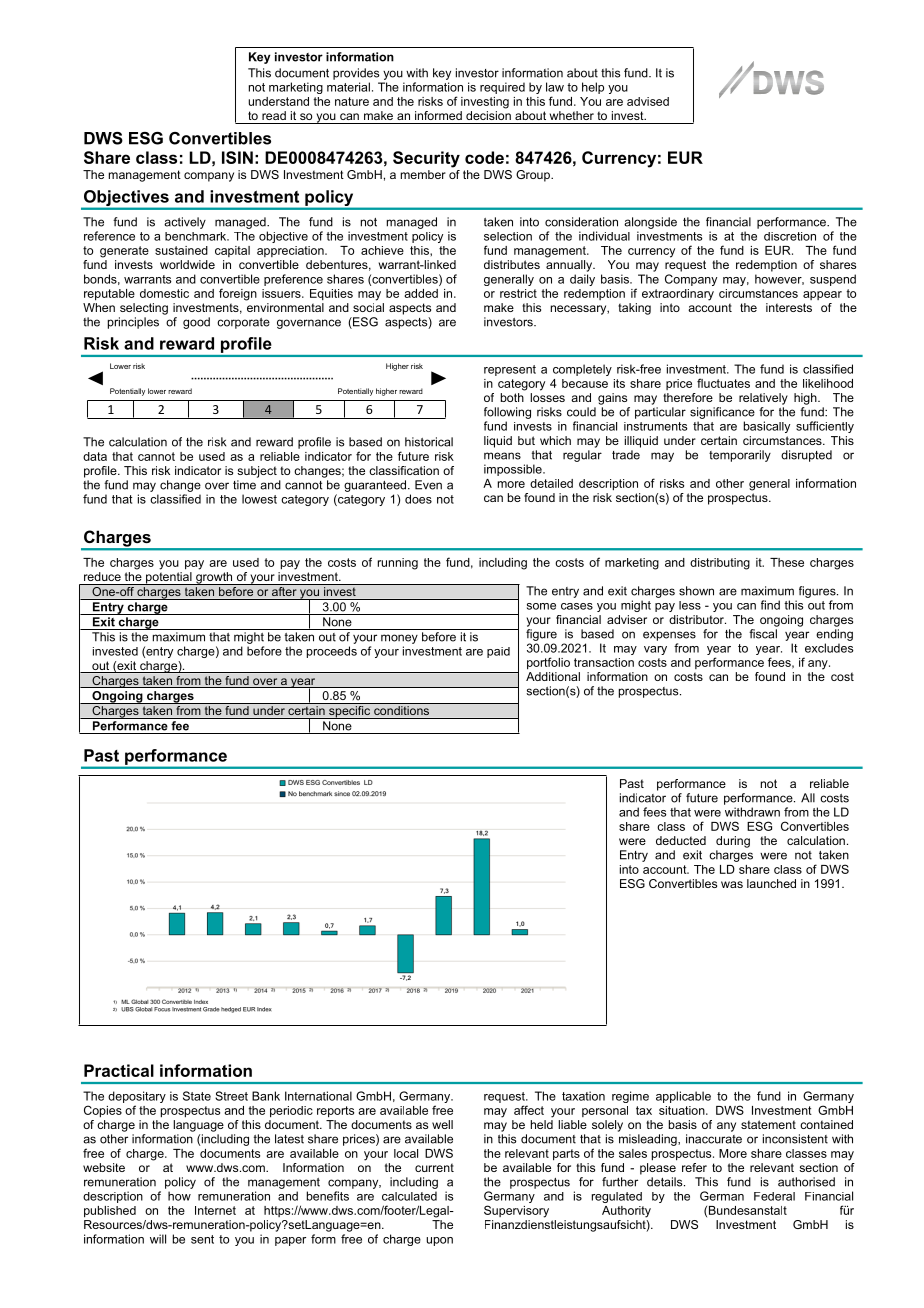 This document has width=924, height=1308. Describe the element at coordinates (733, 842) in the document. I see `during` at that location.
